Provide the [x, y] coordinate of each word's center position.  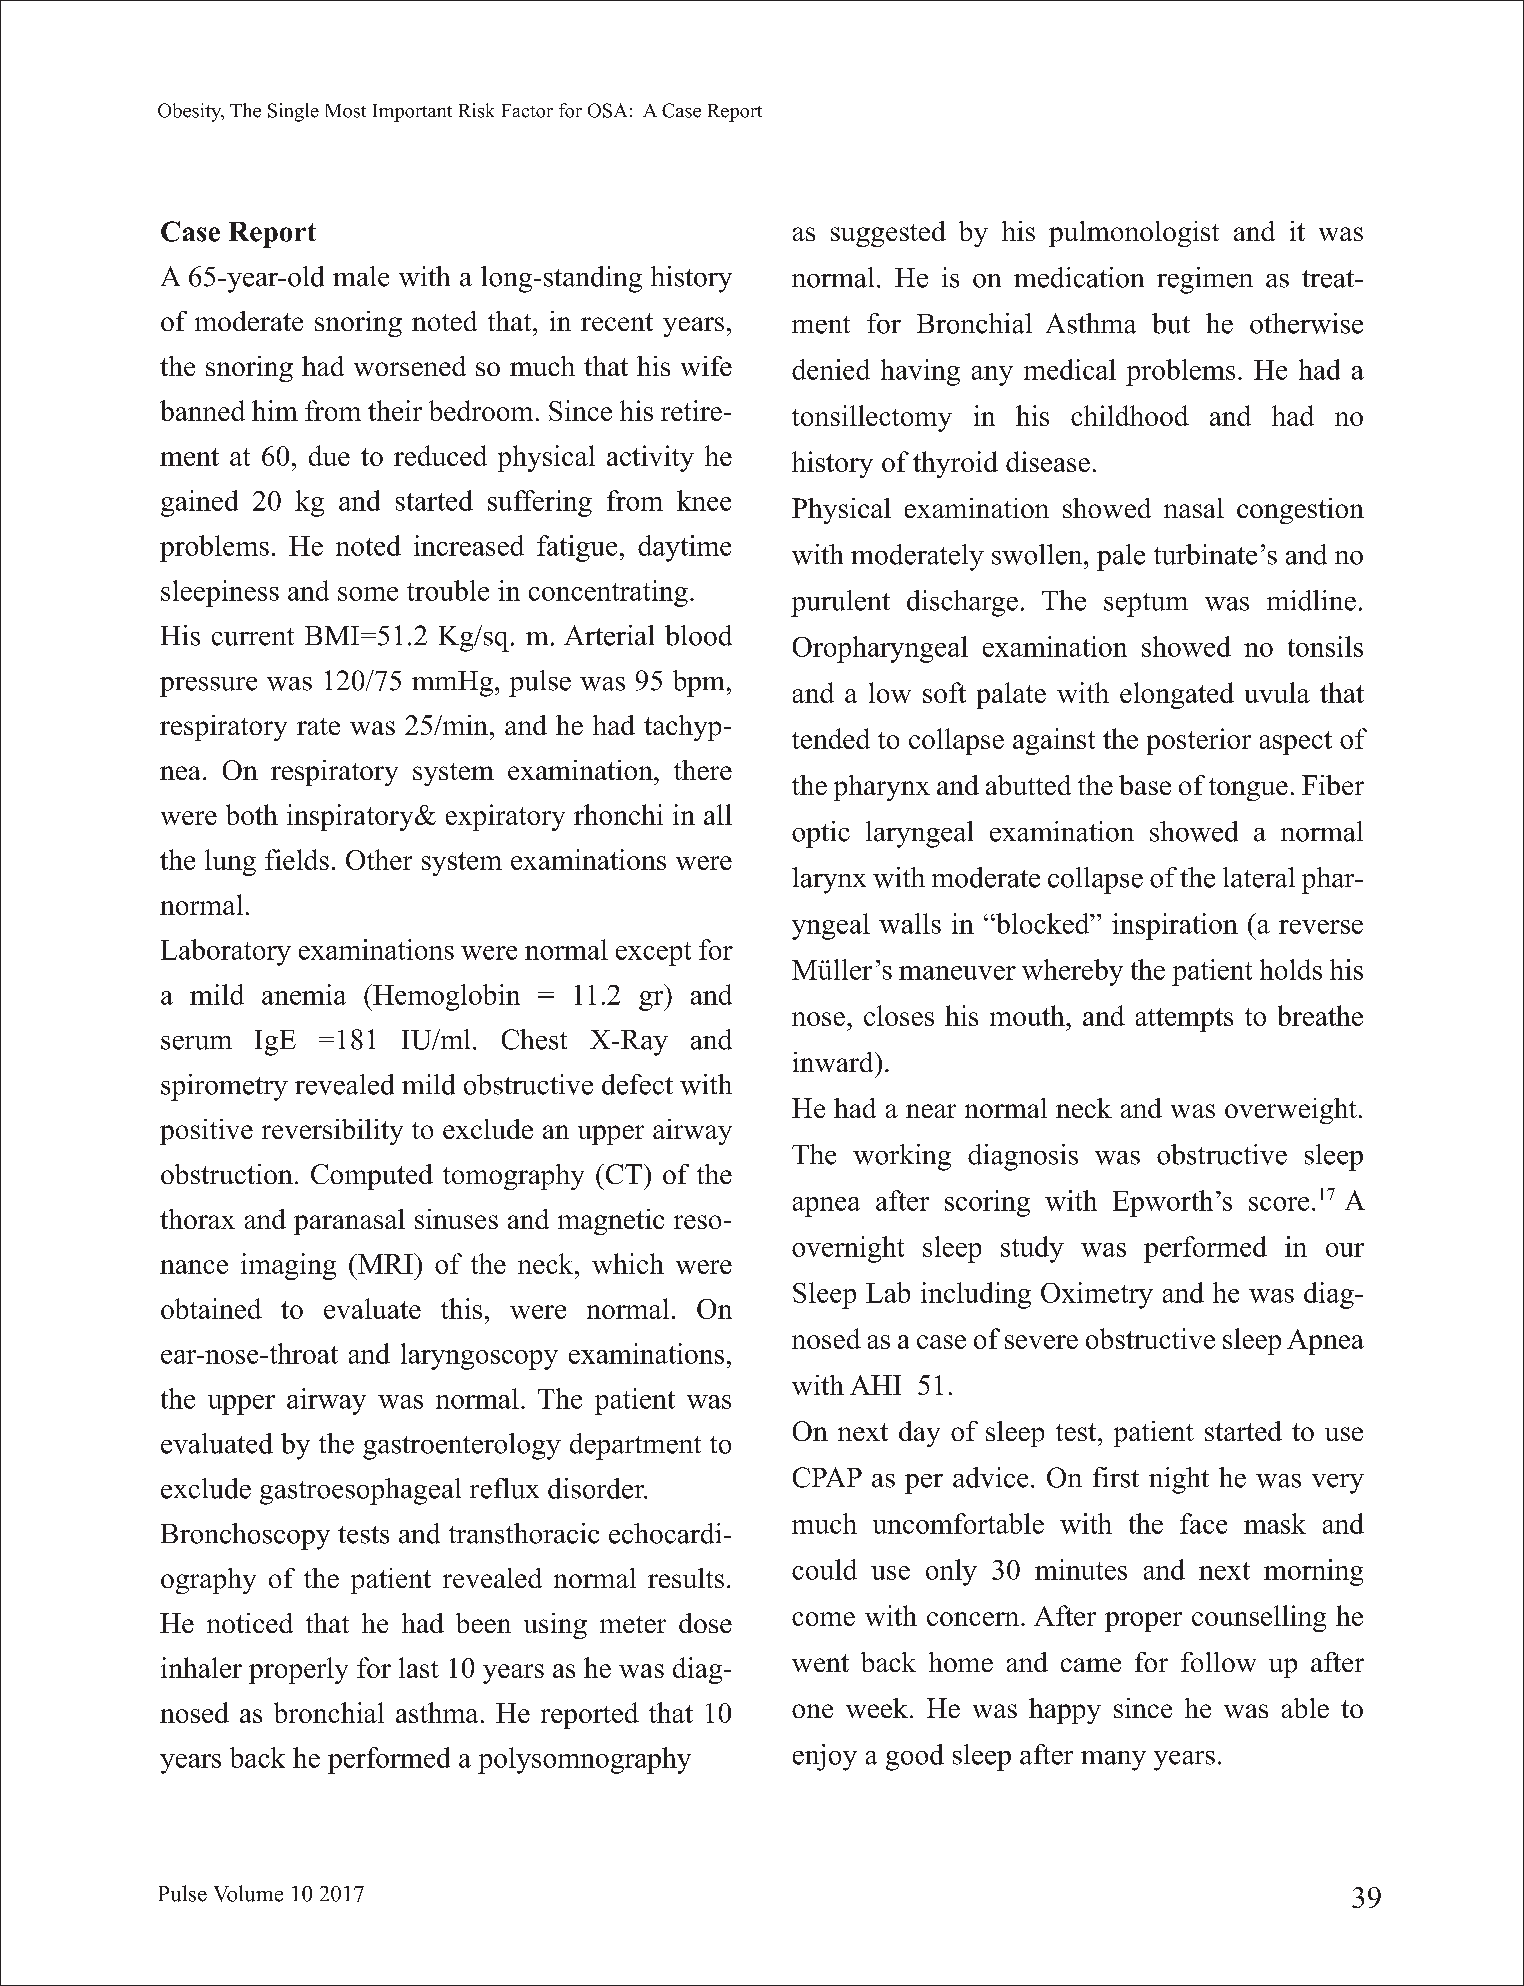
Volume [248, 1893]
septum [1146, 605]
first [1116, 1477]
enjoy [825, 1757]
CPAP [827, 1477]
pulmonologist [1134, 234]
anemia [304, 994]
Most [346, 111]
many [1113, 1761]
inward [834, 1062]
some [368, 594]
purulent [840, 603]
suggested [888, 234]
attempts [1184, 1020]
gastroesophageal [360, 1491]
